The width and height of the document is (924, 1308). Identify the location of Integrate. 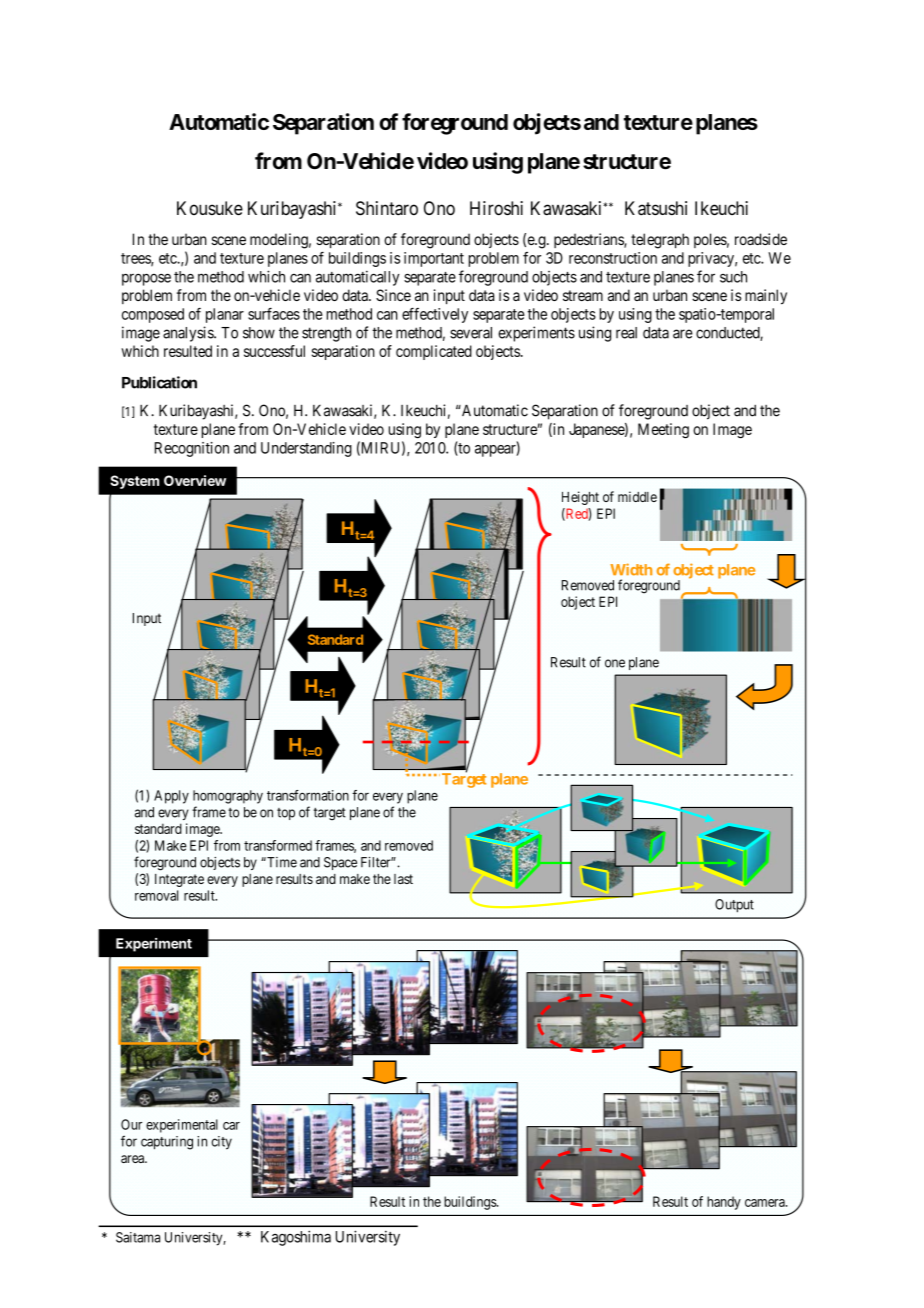
(179, 880).
